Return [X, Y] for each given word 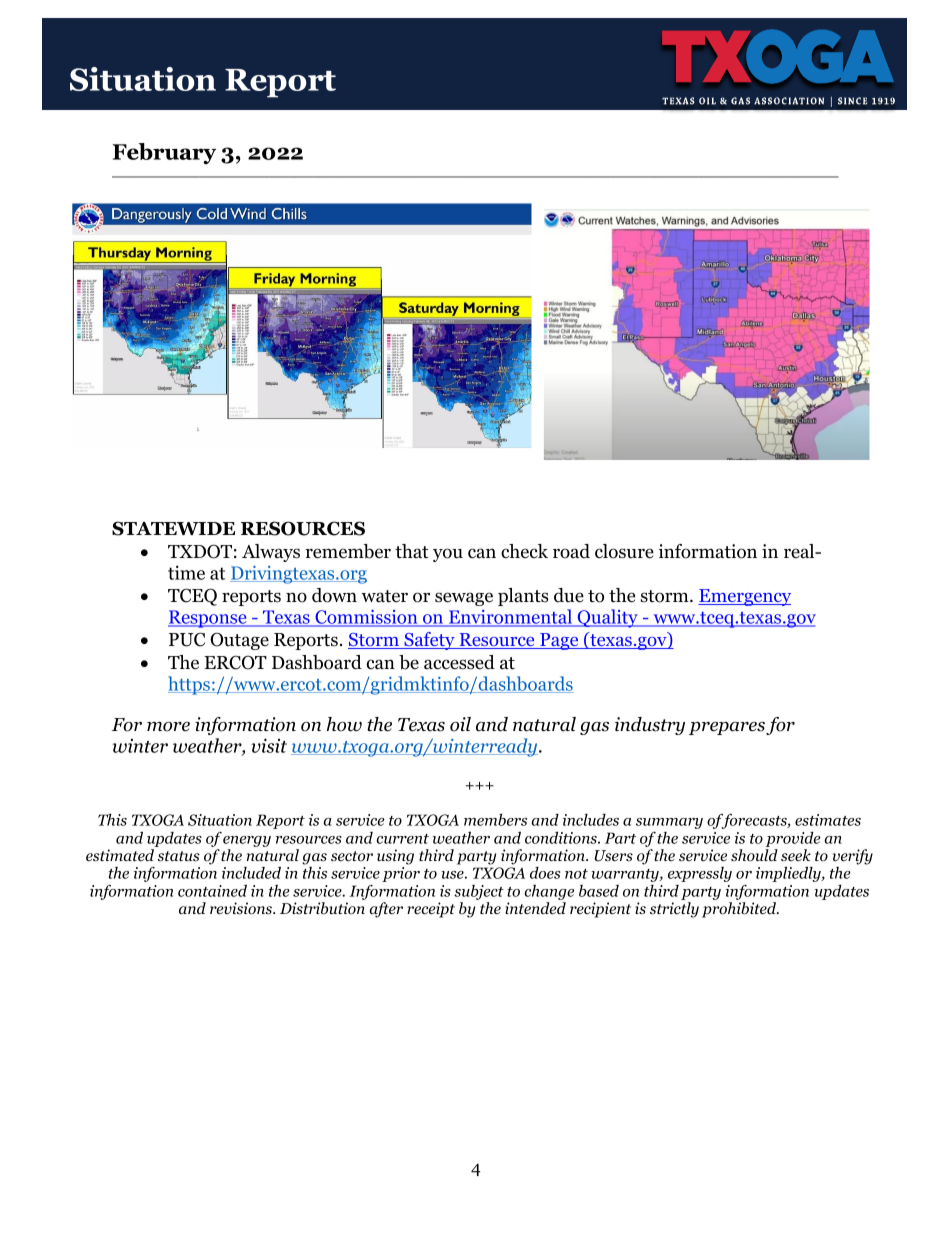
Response [208, 619]
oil [460, 724]
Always [271, 553]
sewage [464, 599]
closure [624, 551]
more [168, 727]
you [448, 555]
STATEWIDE [173, 528]
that [412, 551]
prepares [727, 728]
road [571, 551]
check [524, 551]
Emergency [744, 597]
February [164, 153]
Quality [607, 618]
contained [212, 890]
